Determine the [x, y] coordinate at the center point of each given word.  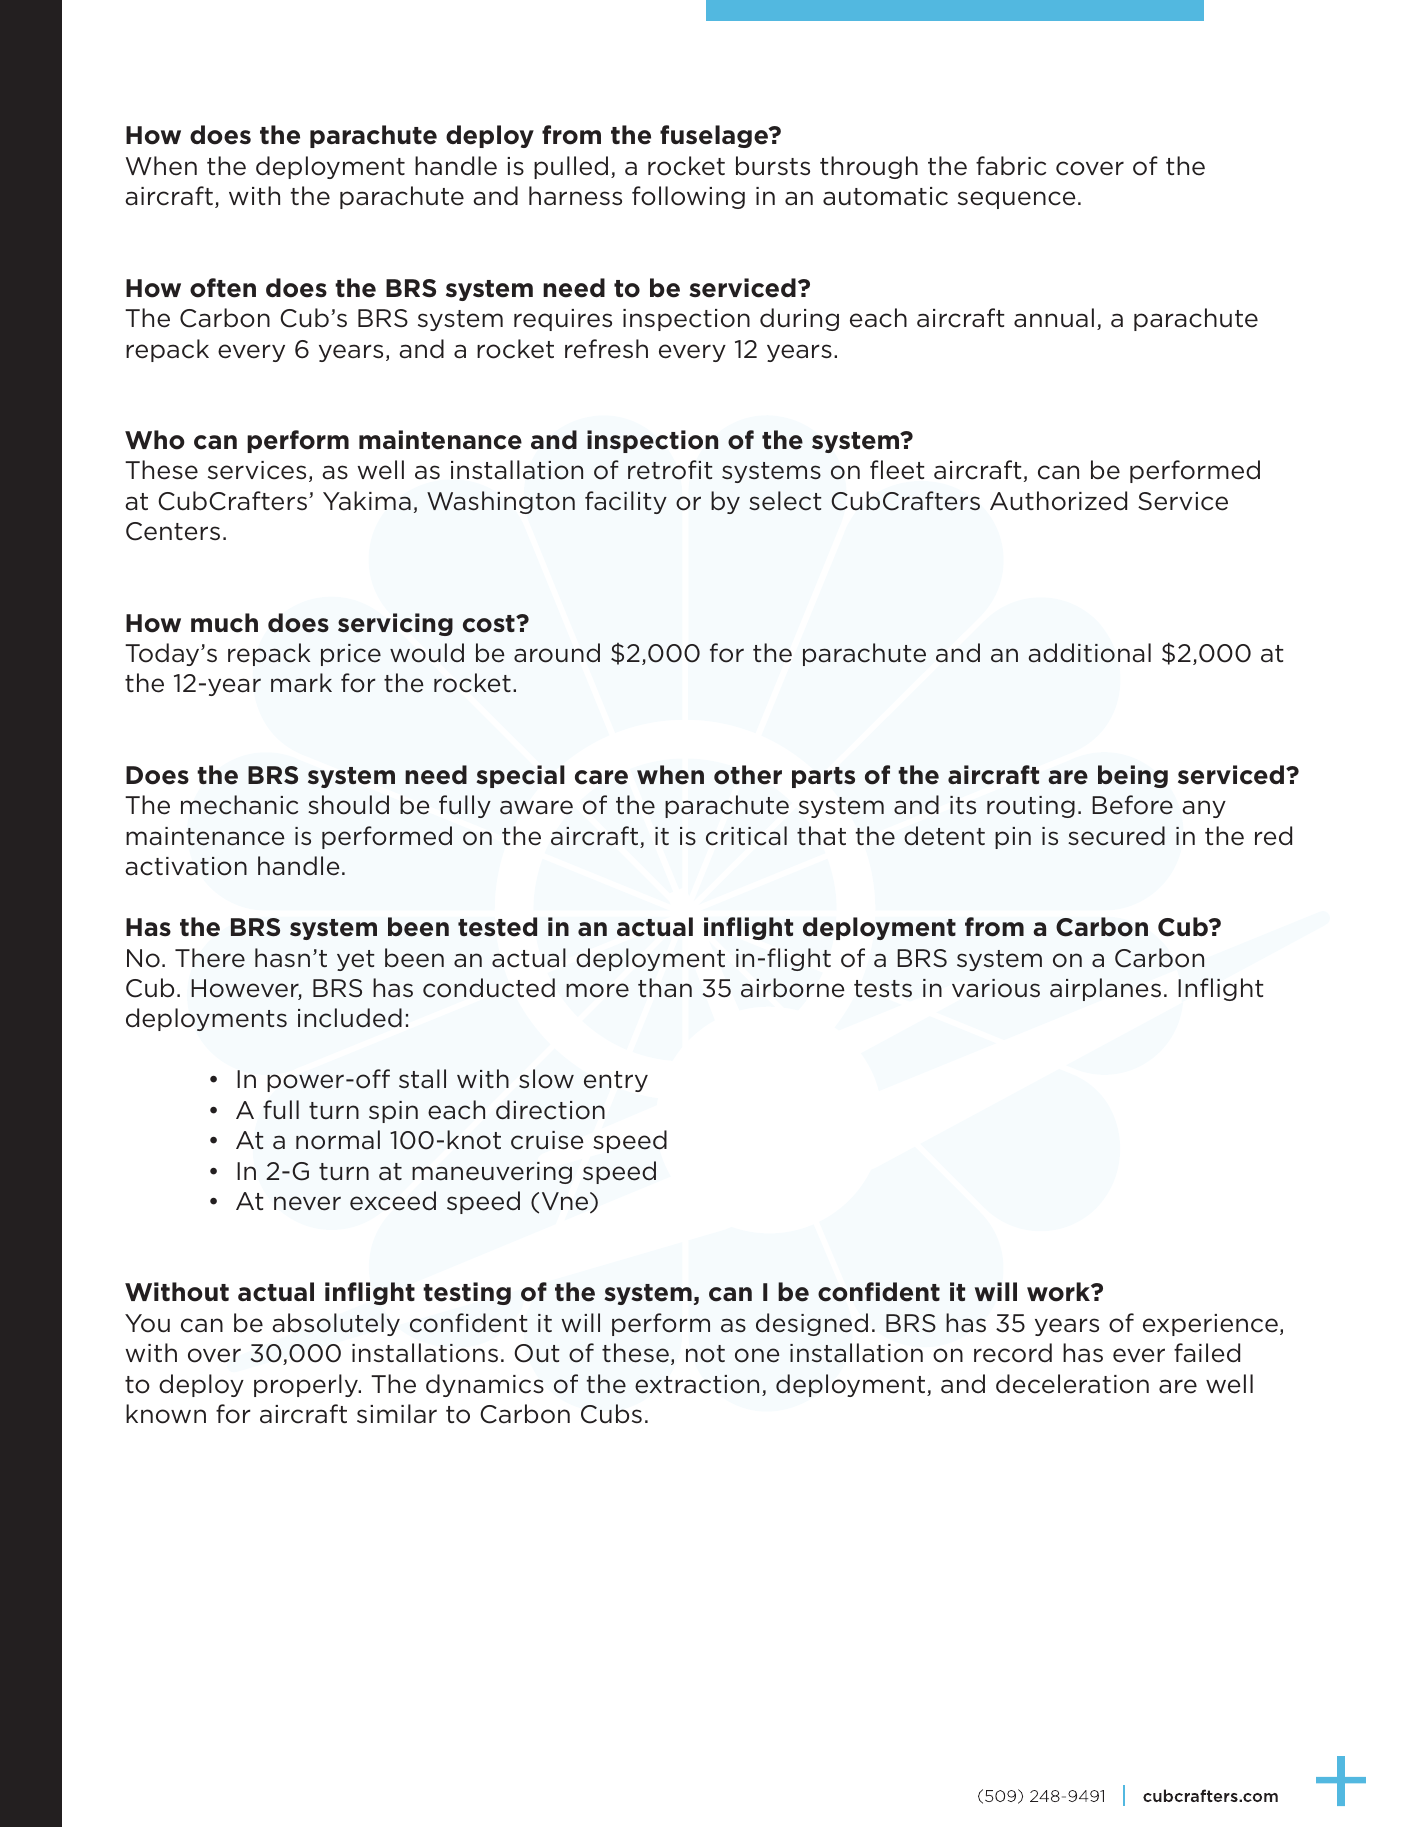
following [688, 197]
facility [626, 502]
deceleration [1072, 1384]
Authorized [1058, 501]
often [223, 288]
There [210, 958]
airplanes [1105, 989]
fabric [1011, 166]
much [224, 623]
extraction [697, 1384]
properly [307, 1385]
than [665, 988]
